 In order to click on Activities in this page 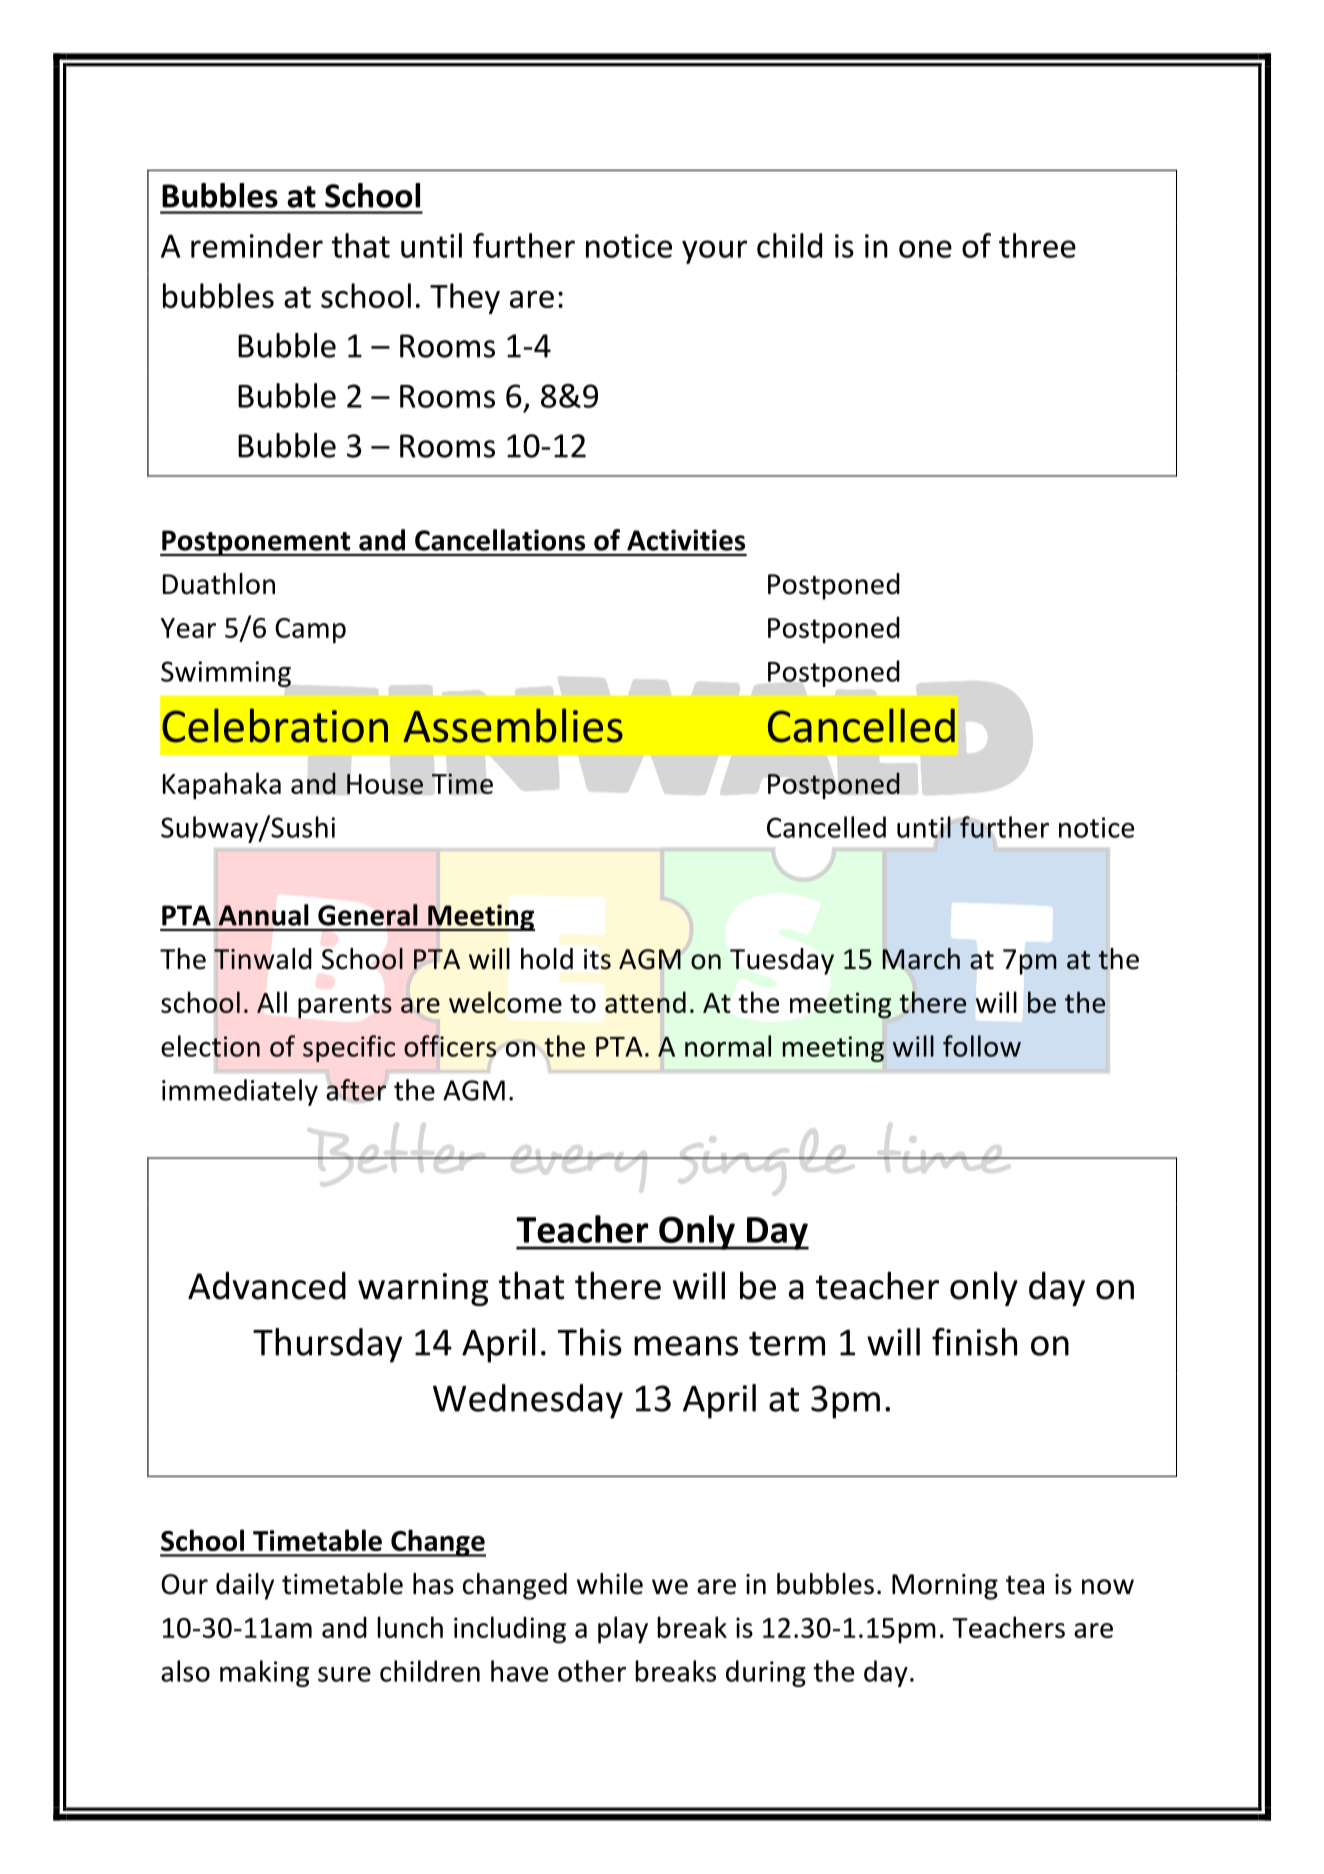, I will do `click(686, 540)`.
